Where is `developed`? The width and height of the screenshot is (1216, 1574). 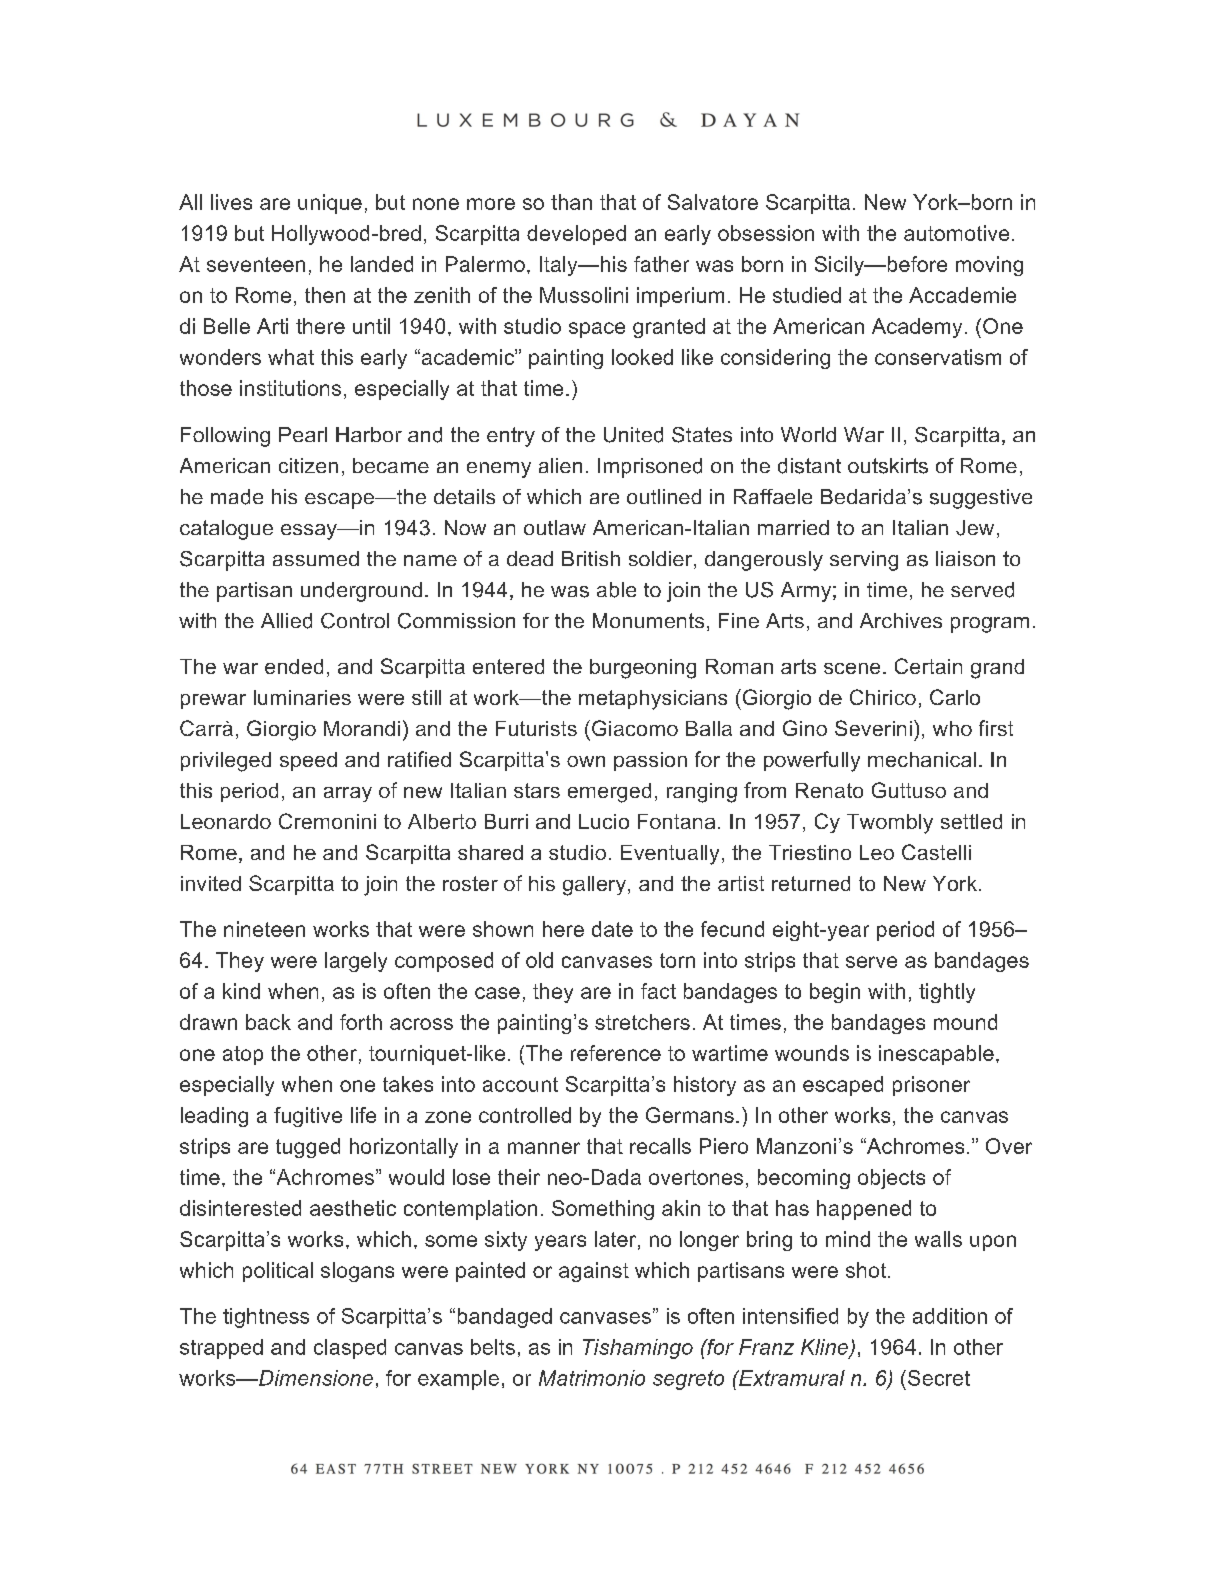 developed is located at coordinates (576, 235).
